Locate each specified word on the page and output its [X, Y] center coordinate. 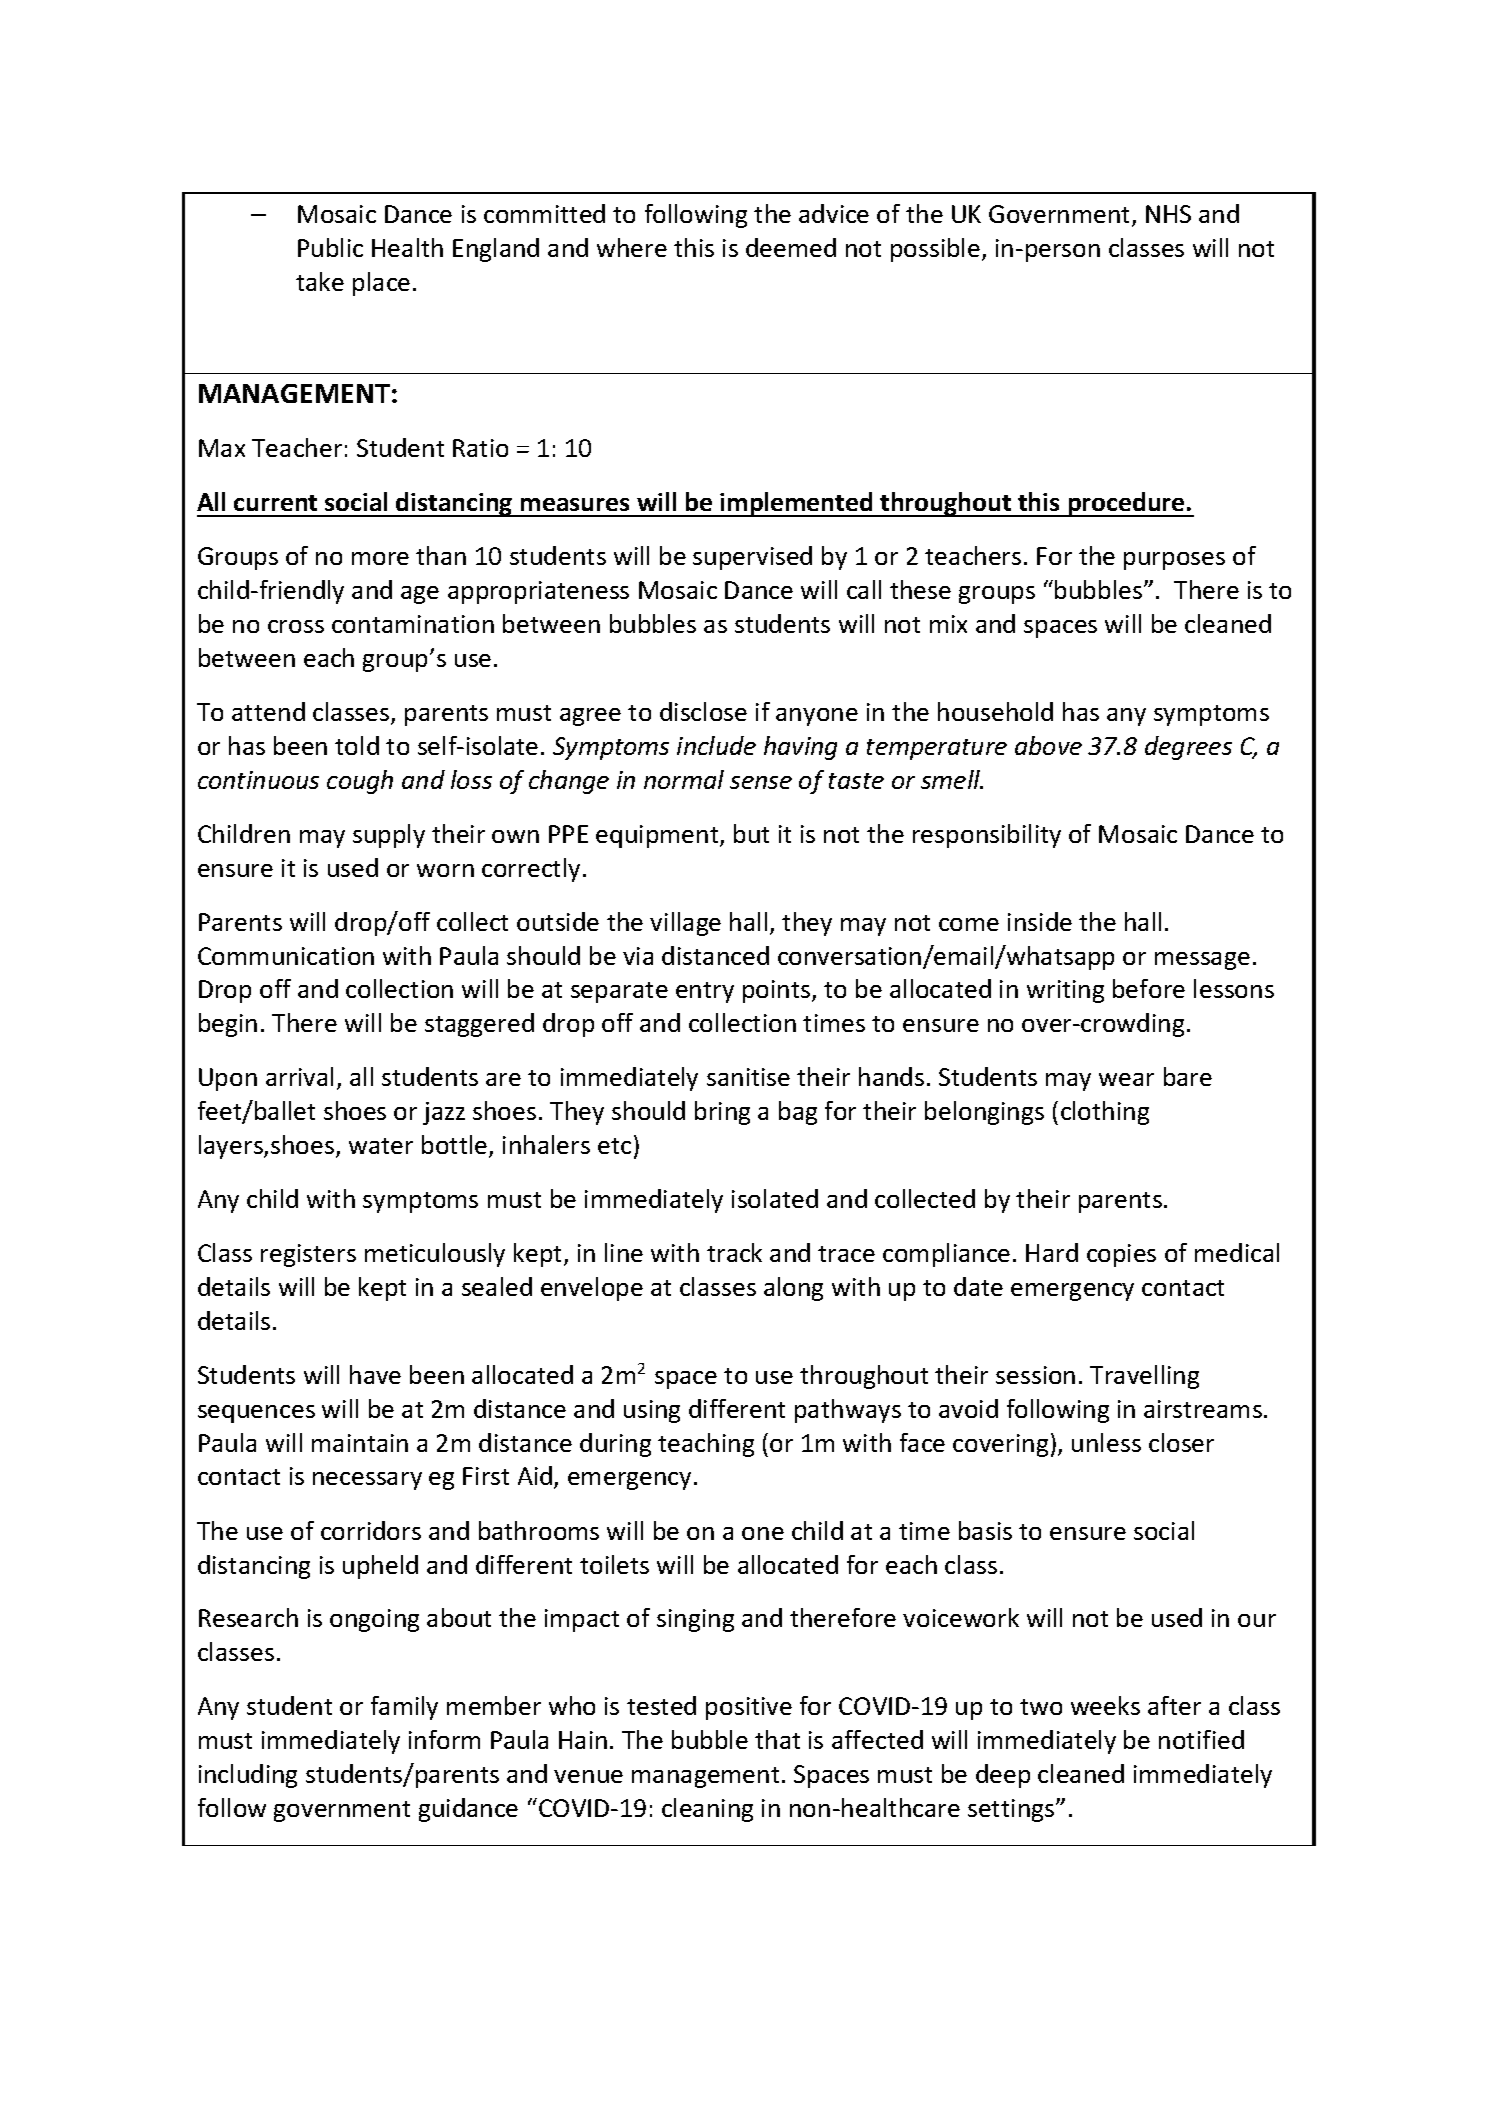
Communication [286, 956]
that [777, 1739]
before [1149, 988]
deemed [791, 247]
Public [330, 247]
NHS [1168, 214]
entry [705, 992]
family [404, 1708]
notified [1201, 1739]
